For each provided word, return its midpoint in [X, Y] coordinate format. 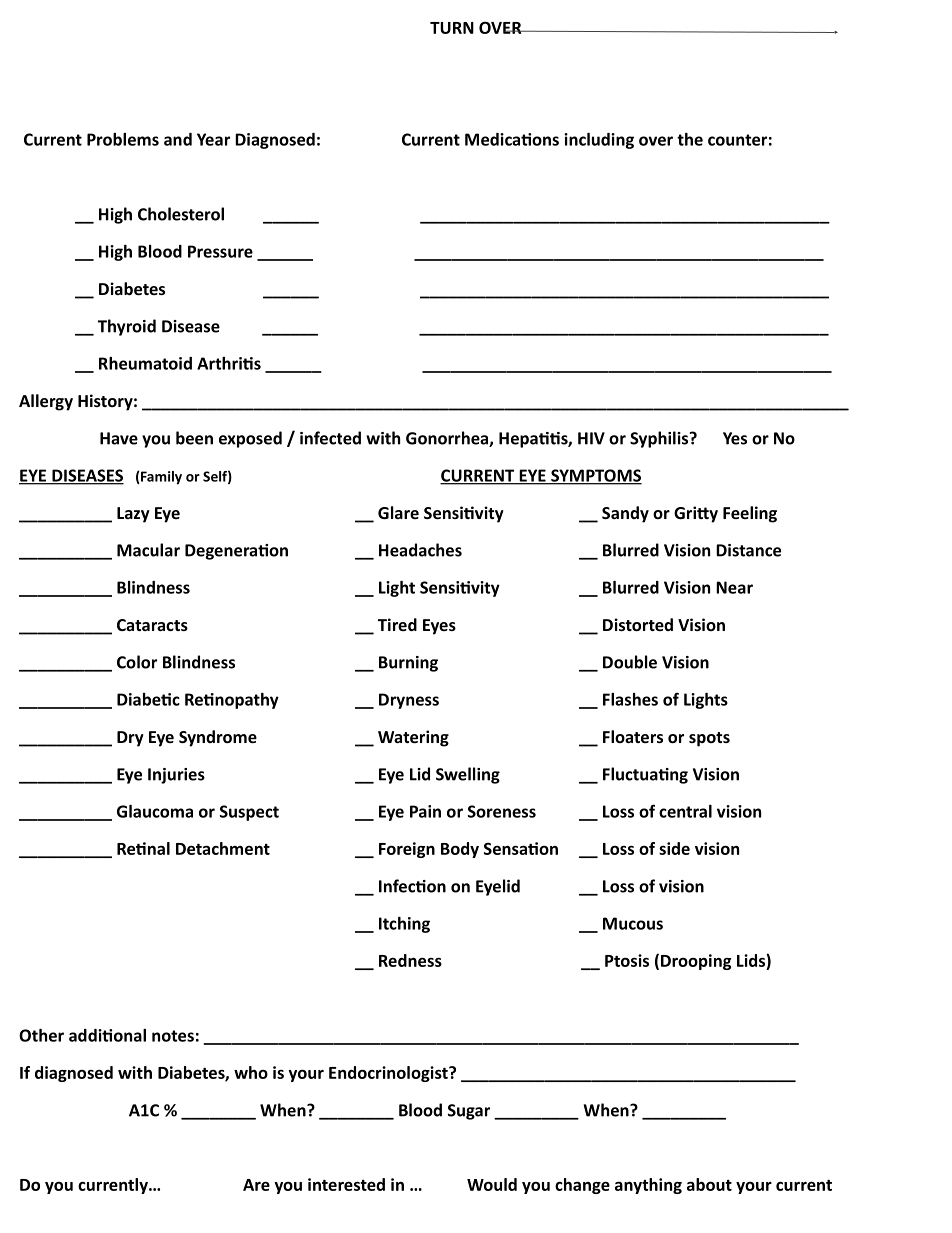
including [599, 141]
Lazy [133, 515]
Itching [404, 925]
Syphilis [660, 439]
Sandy [625, 514]
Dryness [409, 701]
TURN [452, 28]
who [251, 1072]
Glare [398, 512]
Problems [123, 139]
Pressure [220, 251]
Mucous [633, 923]
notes [173, 1036]
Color [137, 662]
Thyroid [127, 327]
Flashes [630, 699]
